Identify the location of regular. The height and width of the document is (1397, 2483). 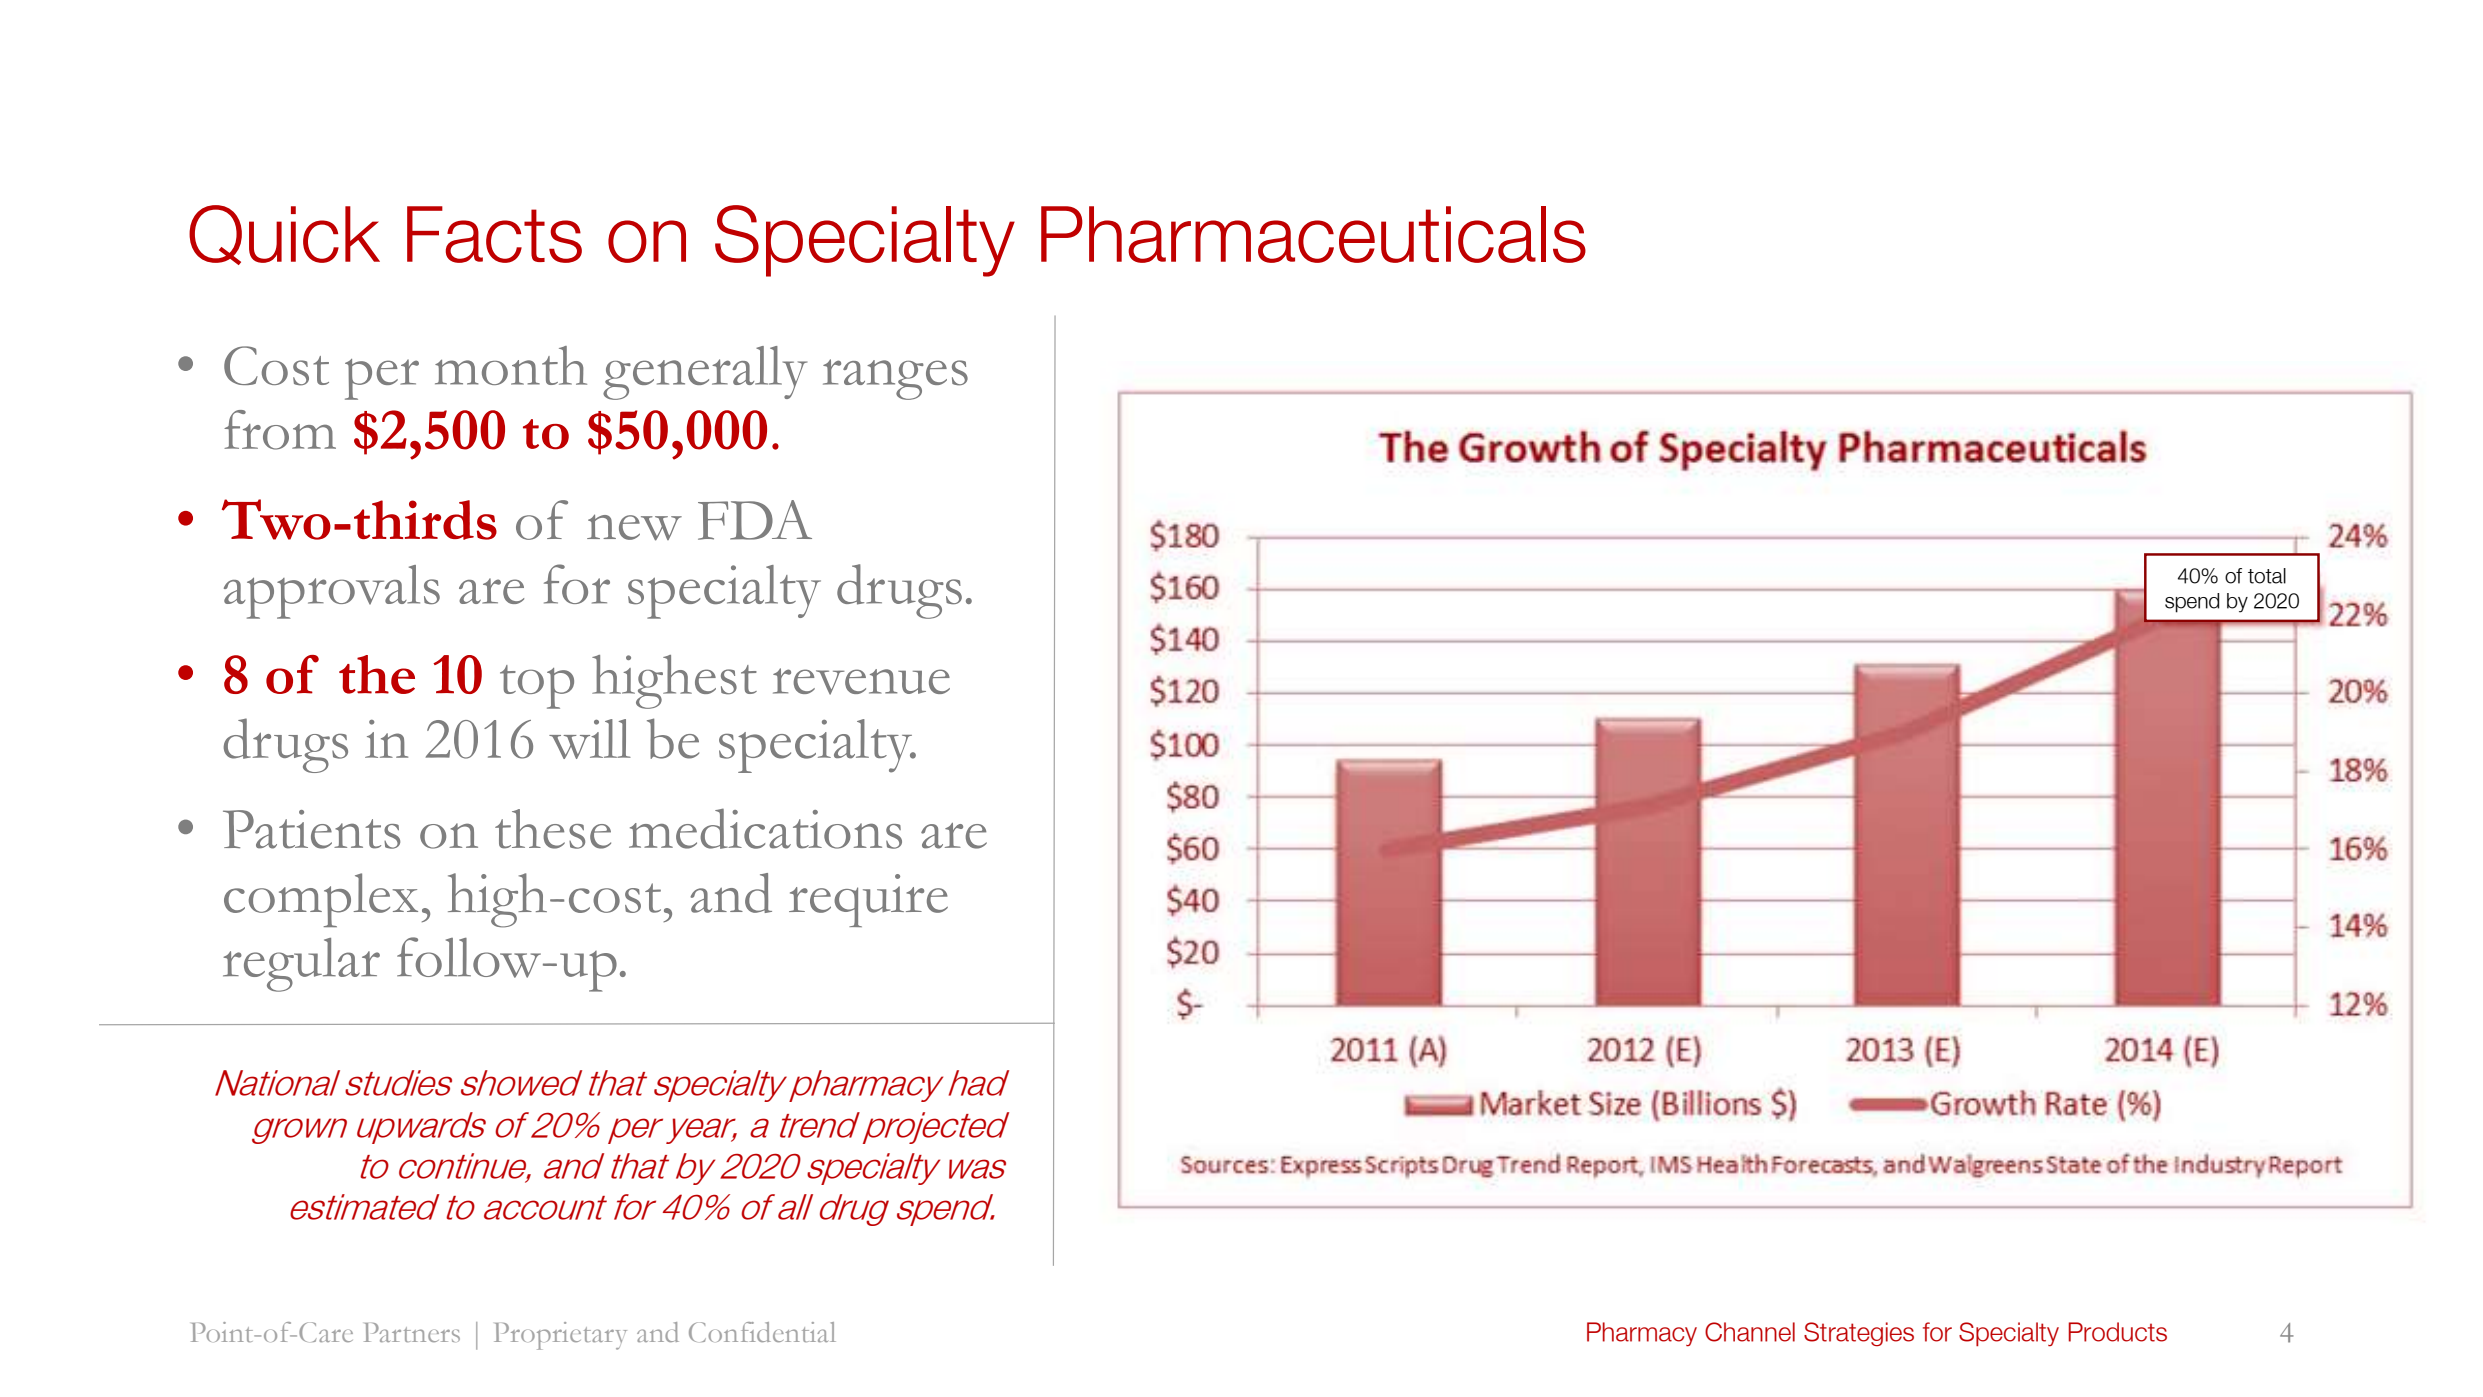
(301, 965).
